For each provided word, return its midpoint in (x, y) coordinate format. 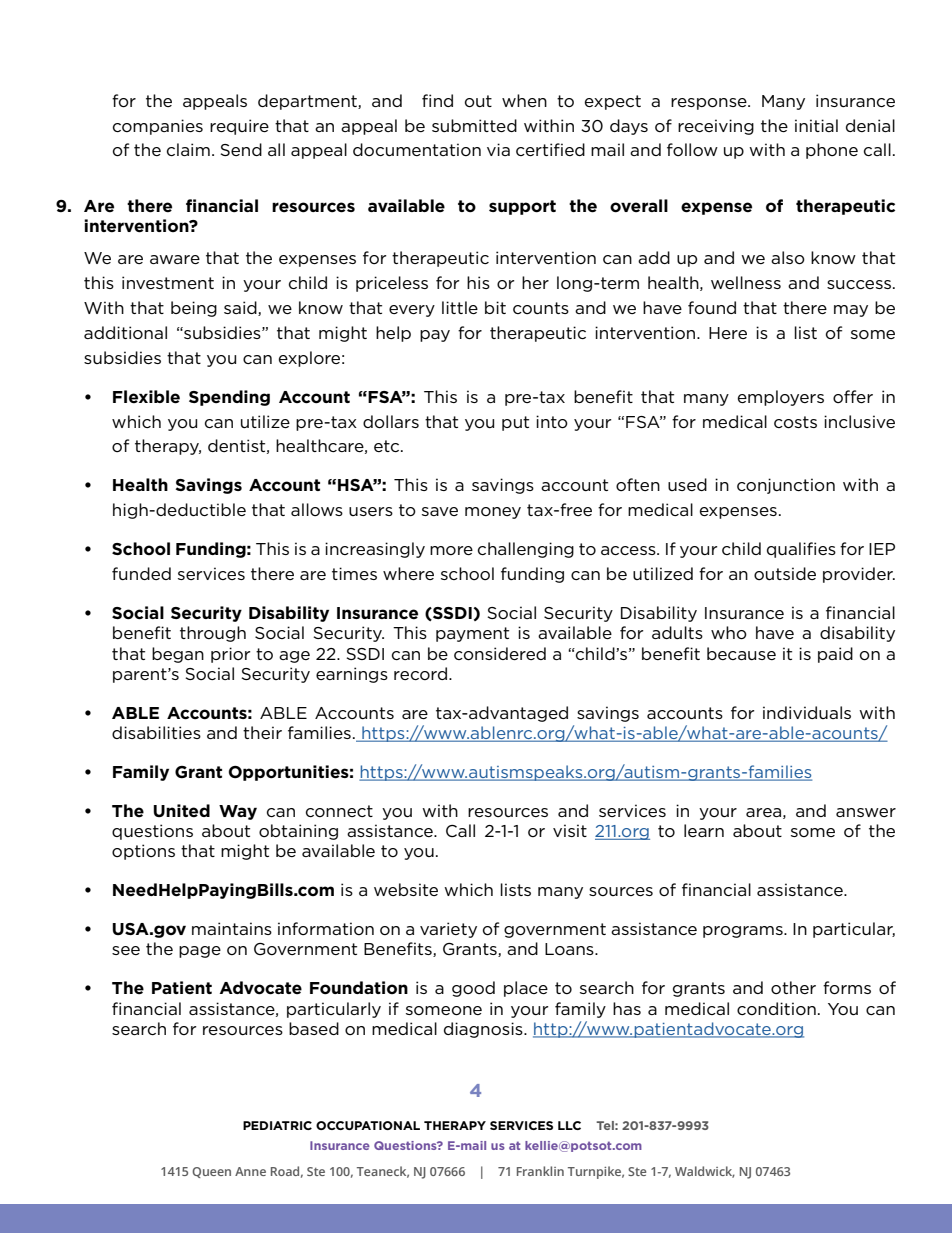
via (498, 149)
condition (776, 1008)
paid (835, 655)
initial (816, 125)
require (239, 127)
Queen (211, 1172)
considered (500, 654)
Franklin (540, 1171)
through (213, 634)
